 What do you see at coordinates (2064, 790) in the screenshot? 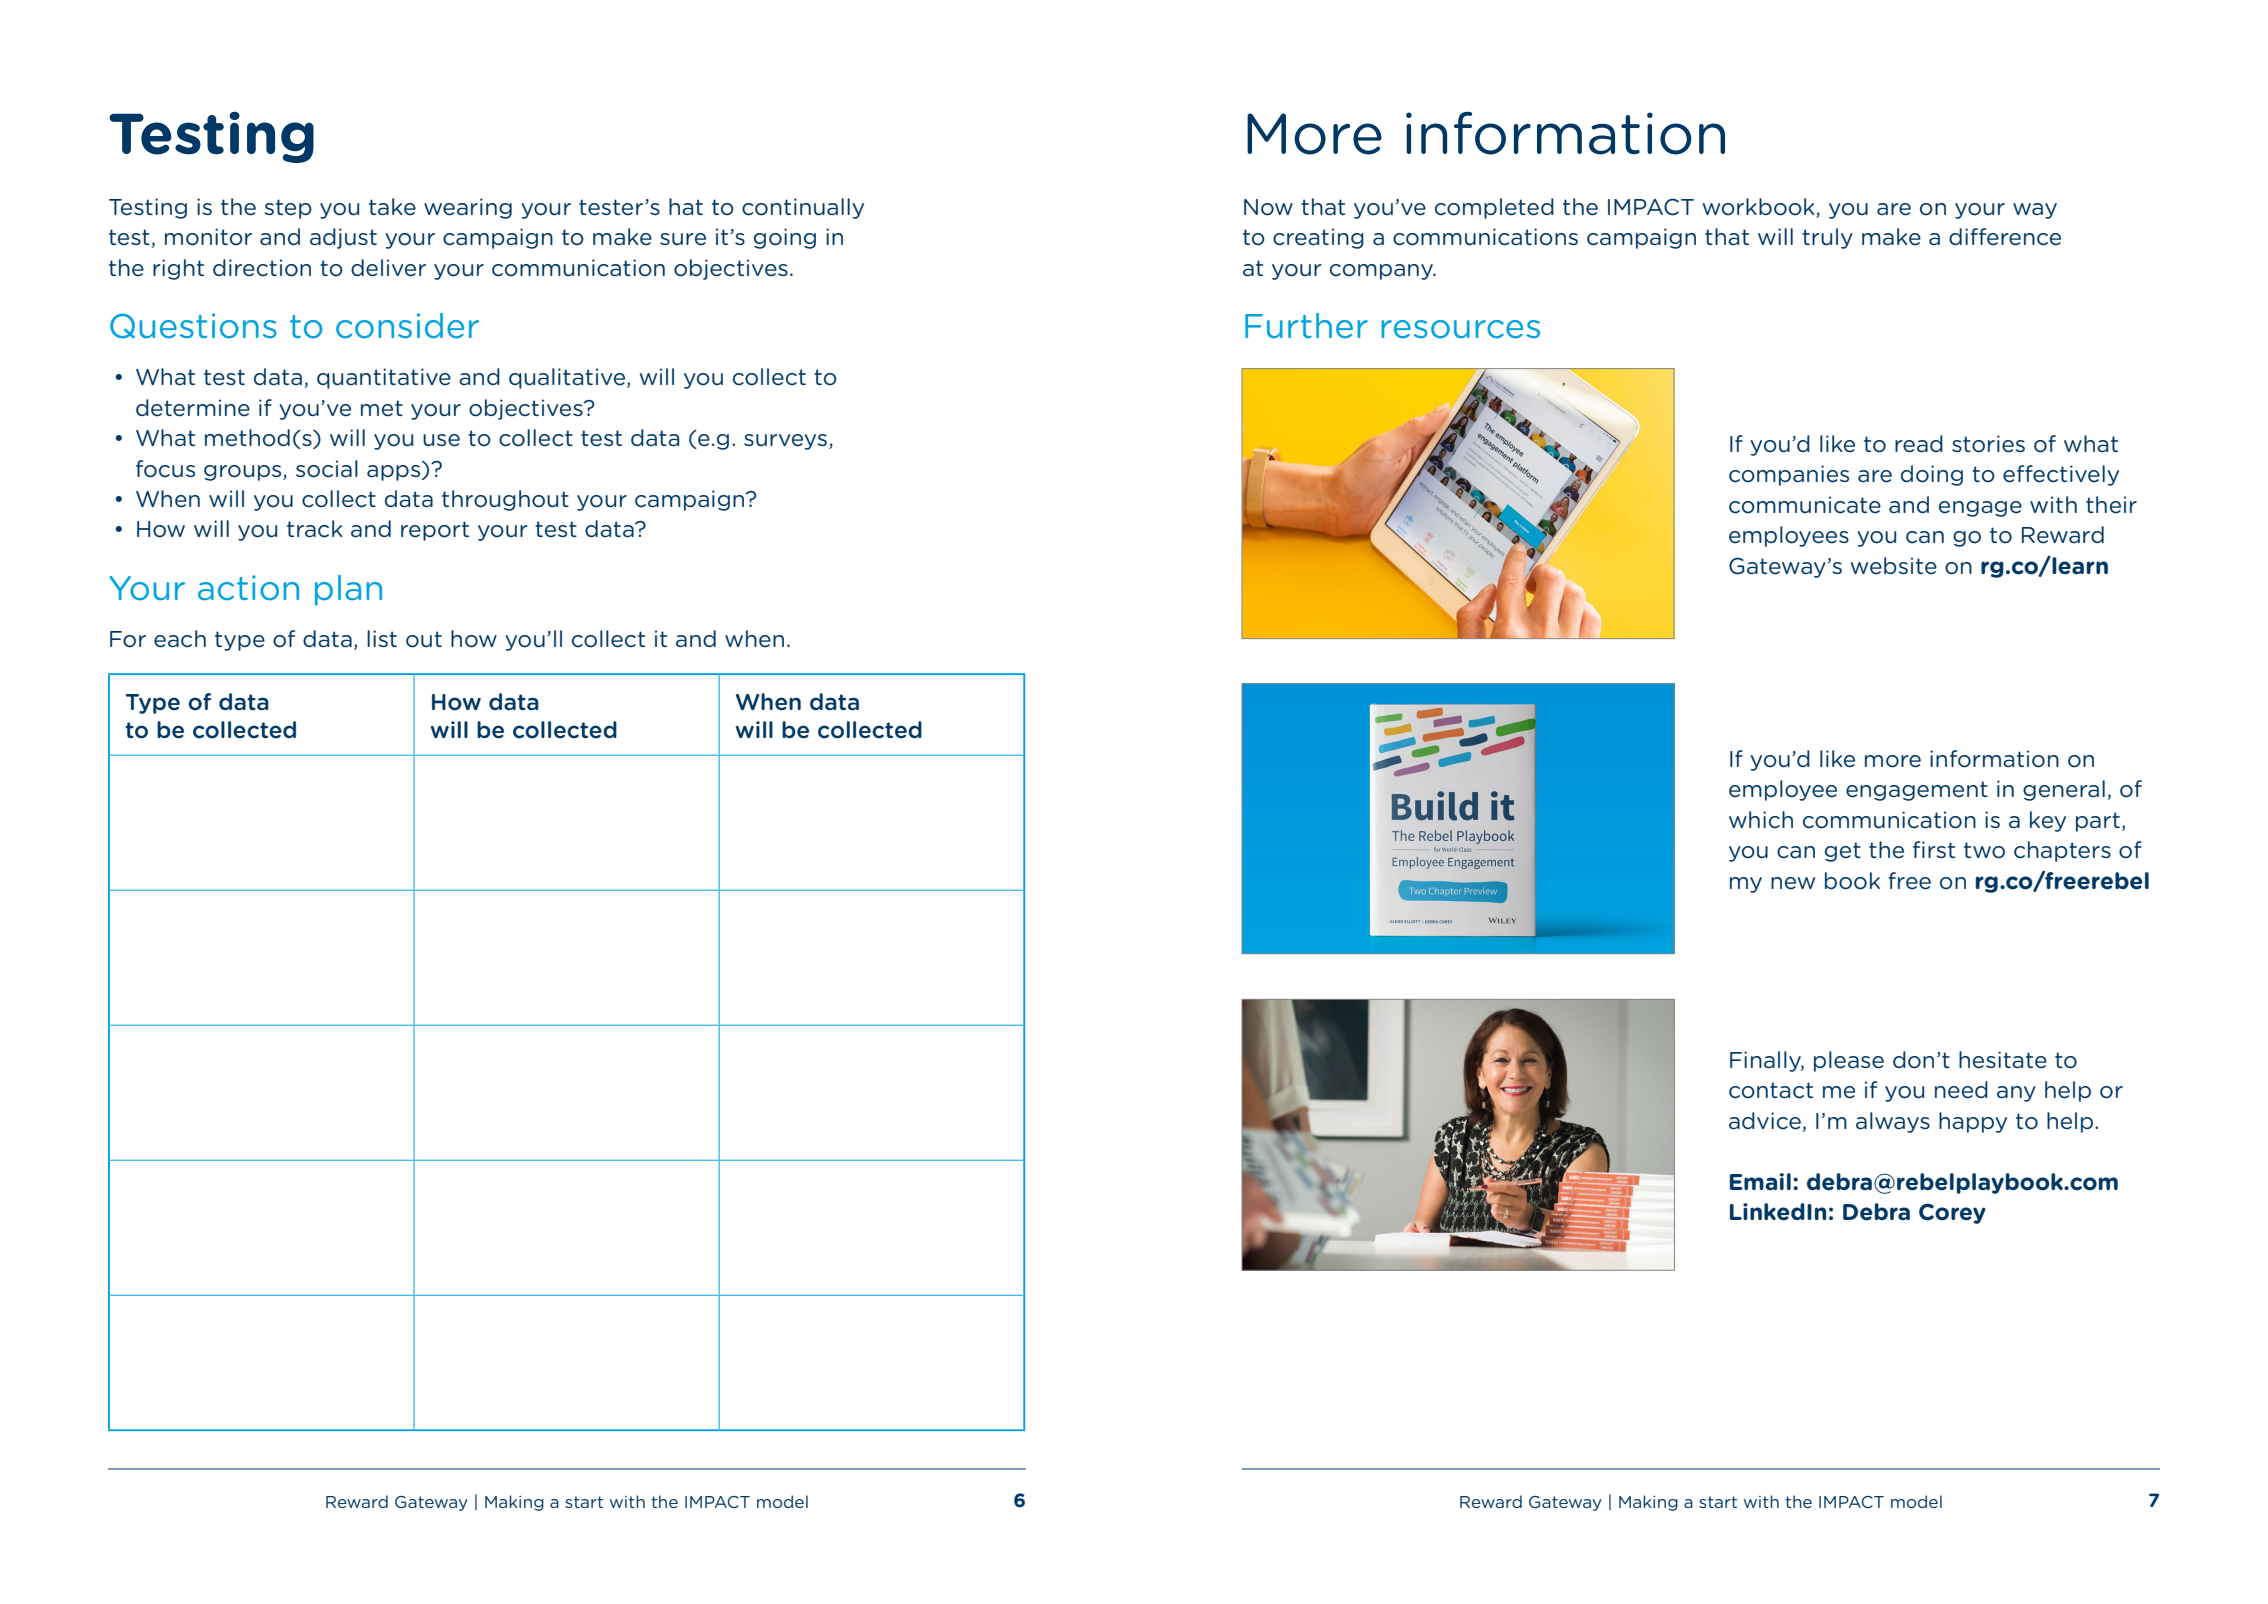
I see `general` at bounding box center [2064, 790].
